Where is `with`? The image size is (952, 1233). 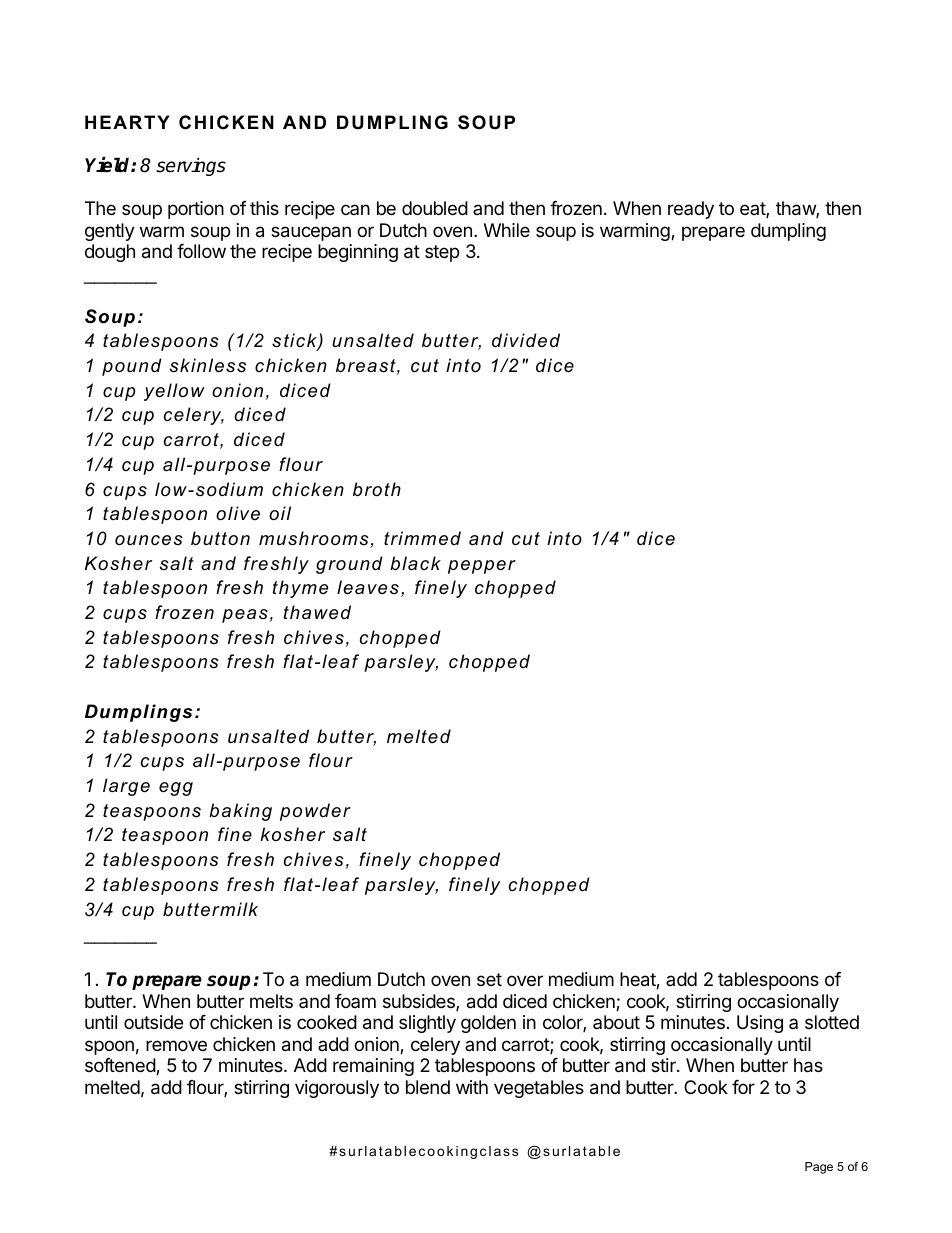
with is located at coordinates (472, 1087).
